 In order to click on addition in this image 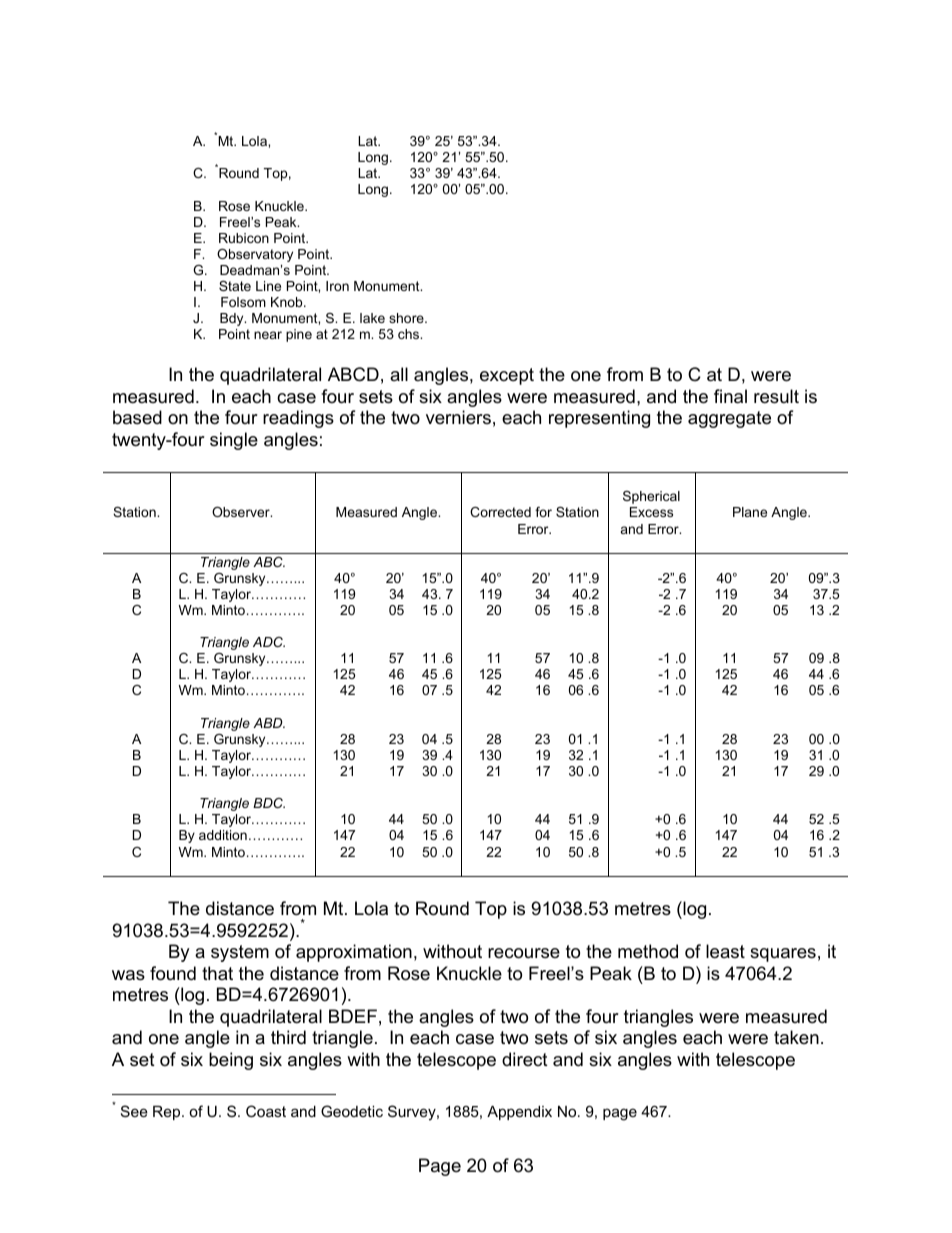, I will do `click(223, 835)`.
